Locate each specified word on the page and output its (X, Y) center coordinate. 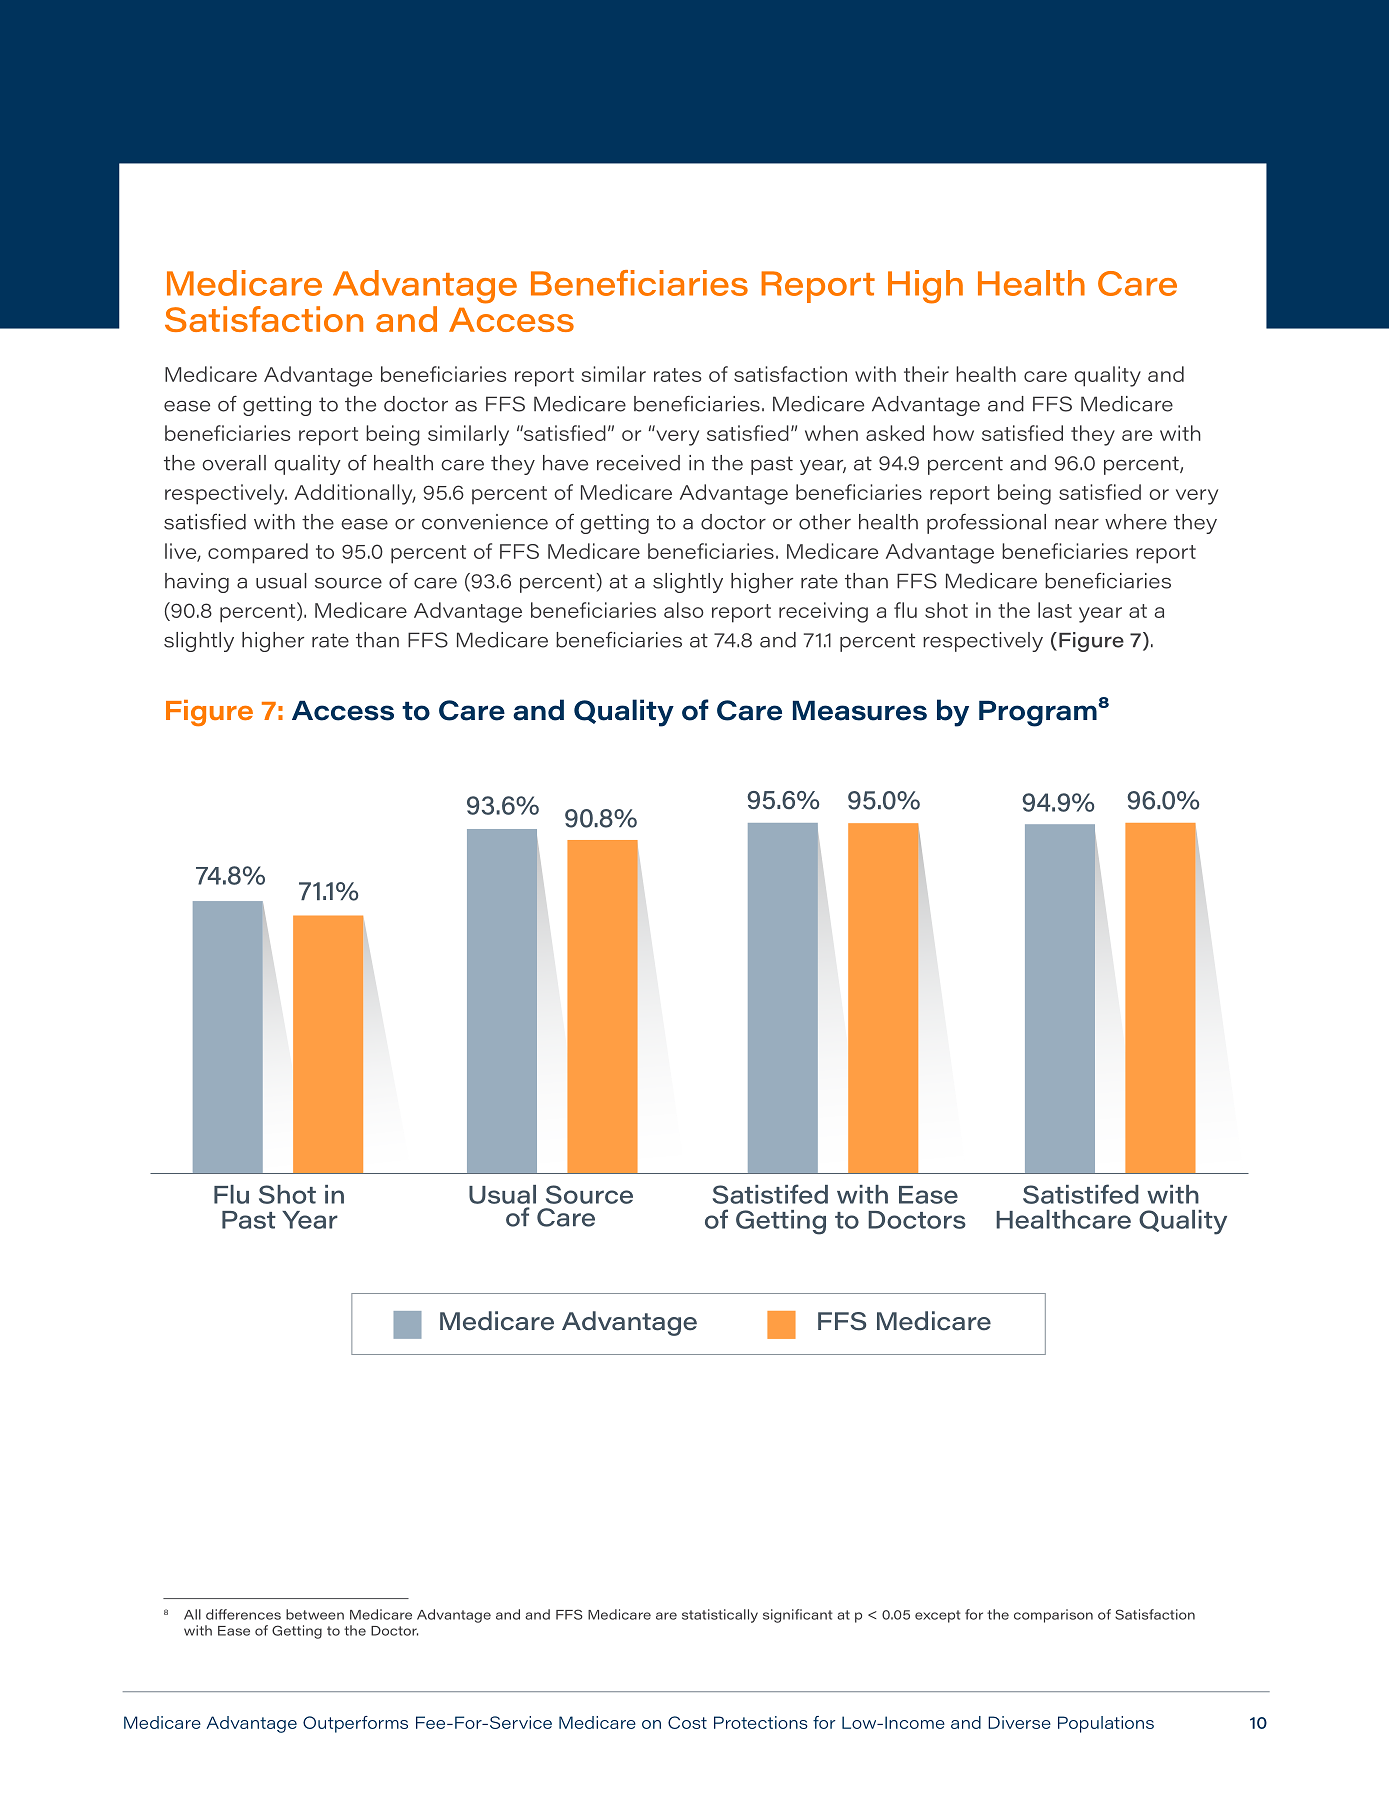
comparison (1053, 1616)
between (315, 1614)
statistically (720, 1616)
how (953, 433)
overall (234, 463)
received (638, 463)
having (197, 583)
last (1055, 610)
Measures (860, 711)
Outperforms (355, 1724)
